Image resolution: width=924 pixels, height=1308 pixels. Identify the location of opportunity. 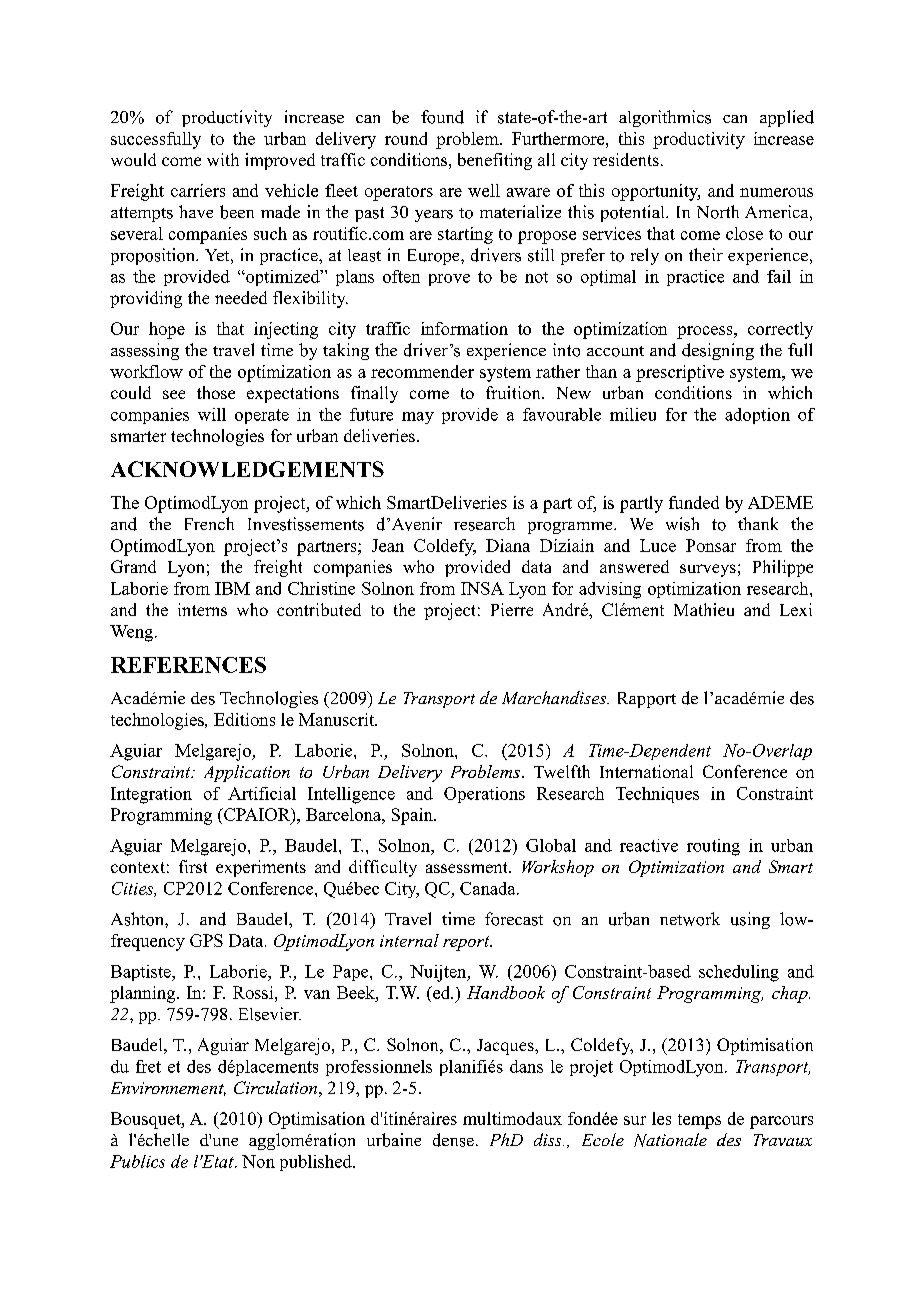
(656, 192).
